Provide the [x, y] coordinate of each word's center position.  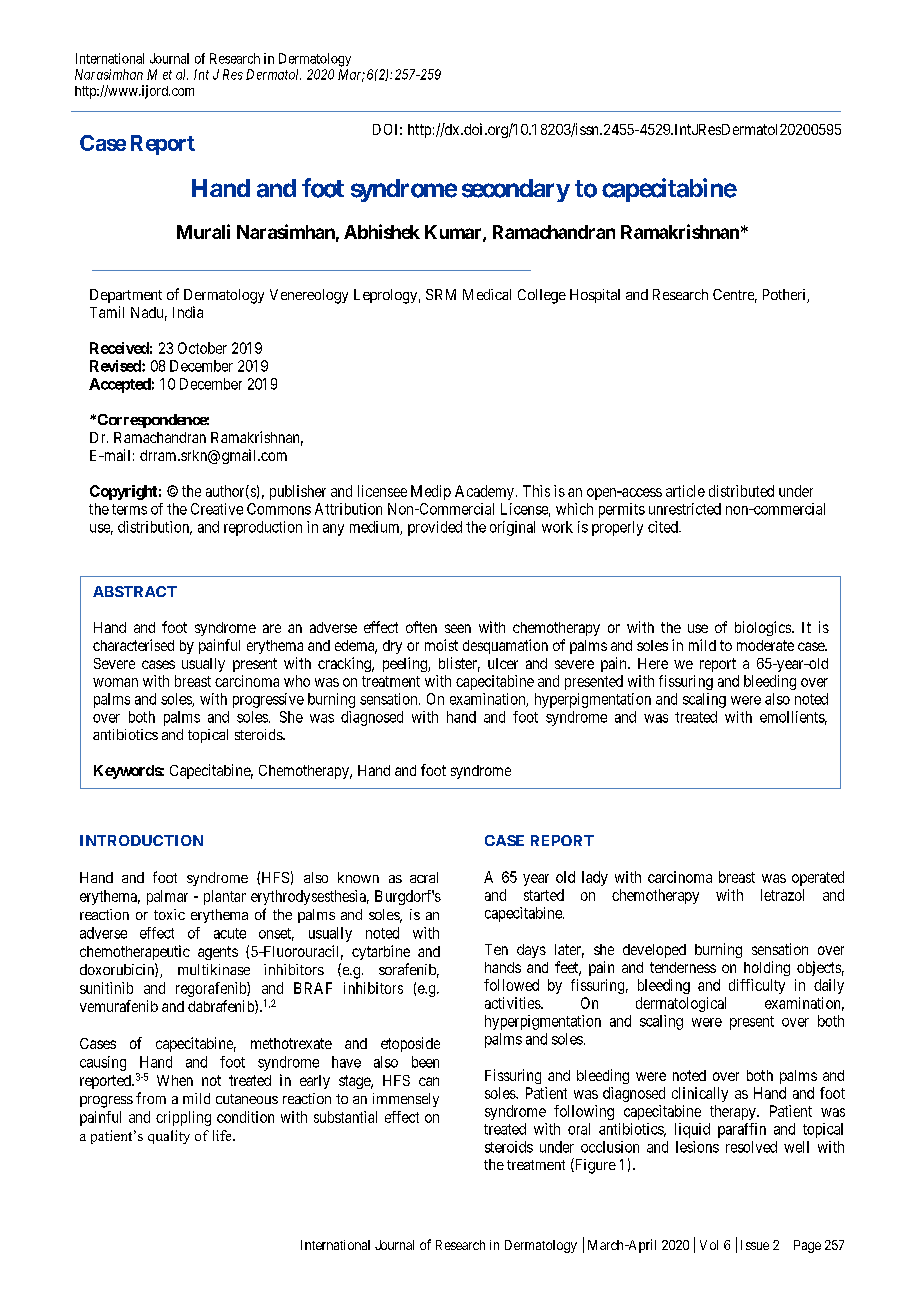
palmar [167, 897]
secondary [516, 190]
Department [126, 296]
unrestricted [685, 509]
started [544, 895]
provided [435, 528]
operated [818, 878]
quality [169, 1137]
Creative [217, 509]
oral [579, 1129]
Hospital [595, 296]
